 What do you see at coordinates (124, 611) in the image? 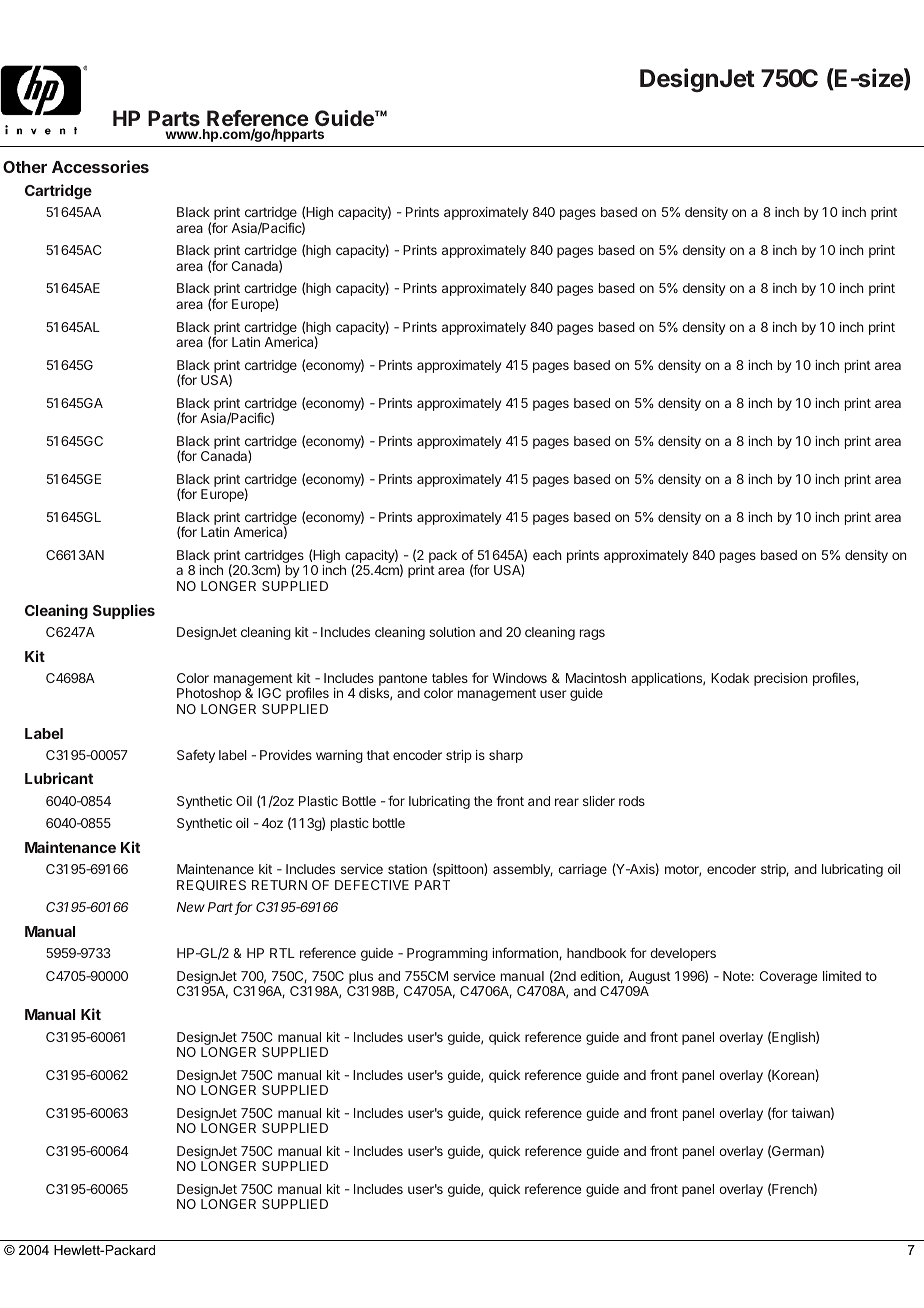
I see `Supplies` at bounding box center [124, 611].
